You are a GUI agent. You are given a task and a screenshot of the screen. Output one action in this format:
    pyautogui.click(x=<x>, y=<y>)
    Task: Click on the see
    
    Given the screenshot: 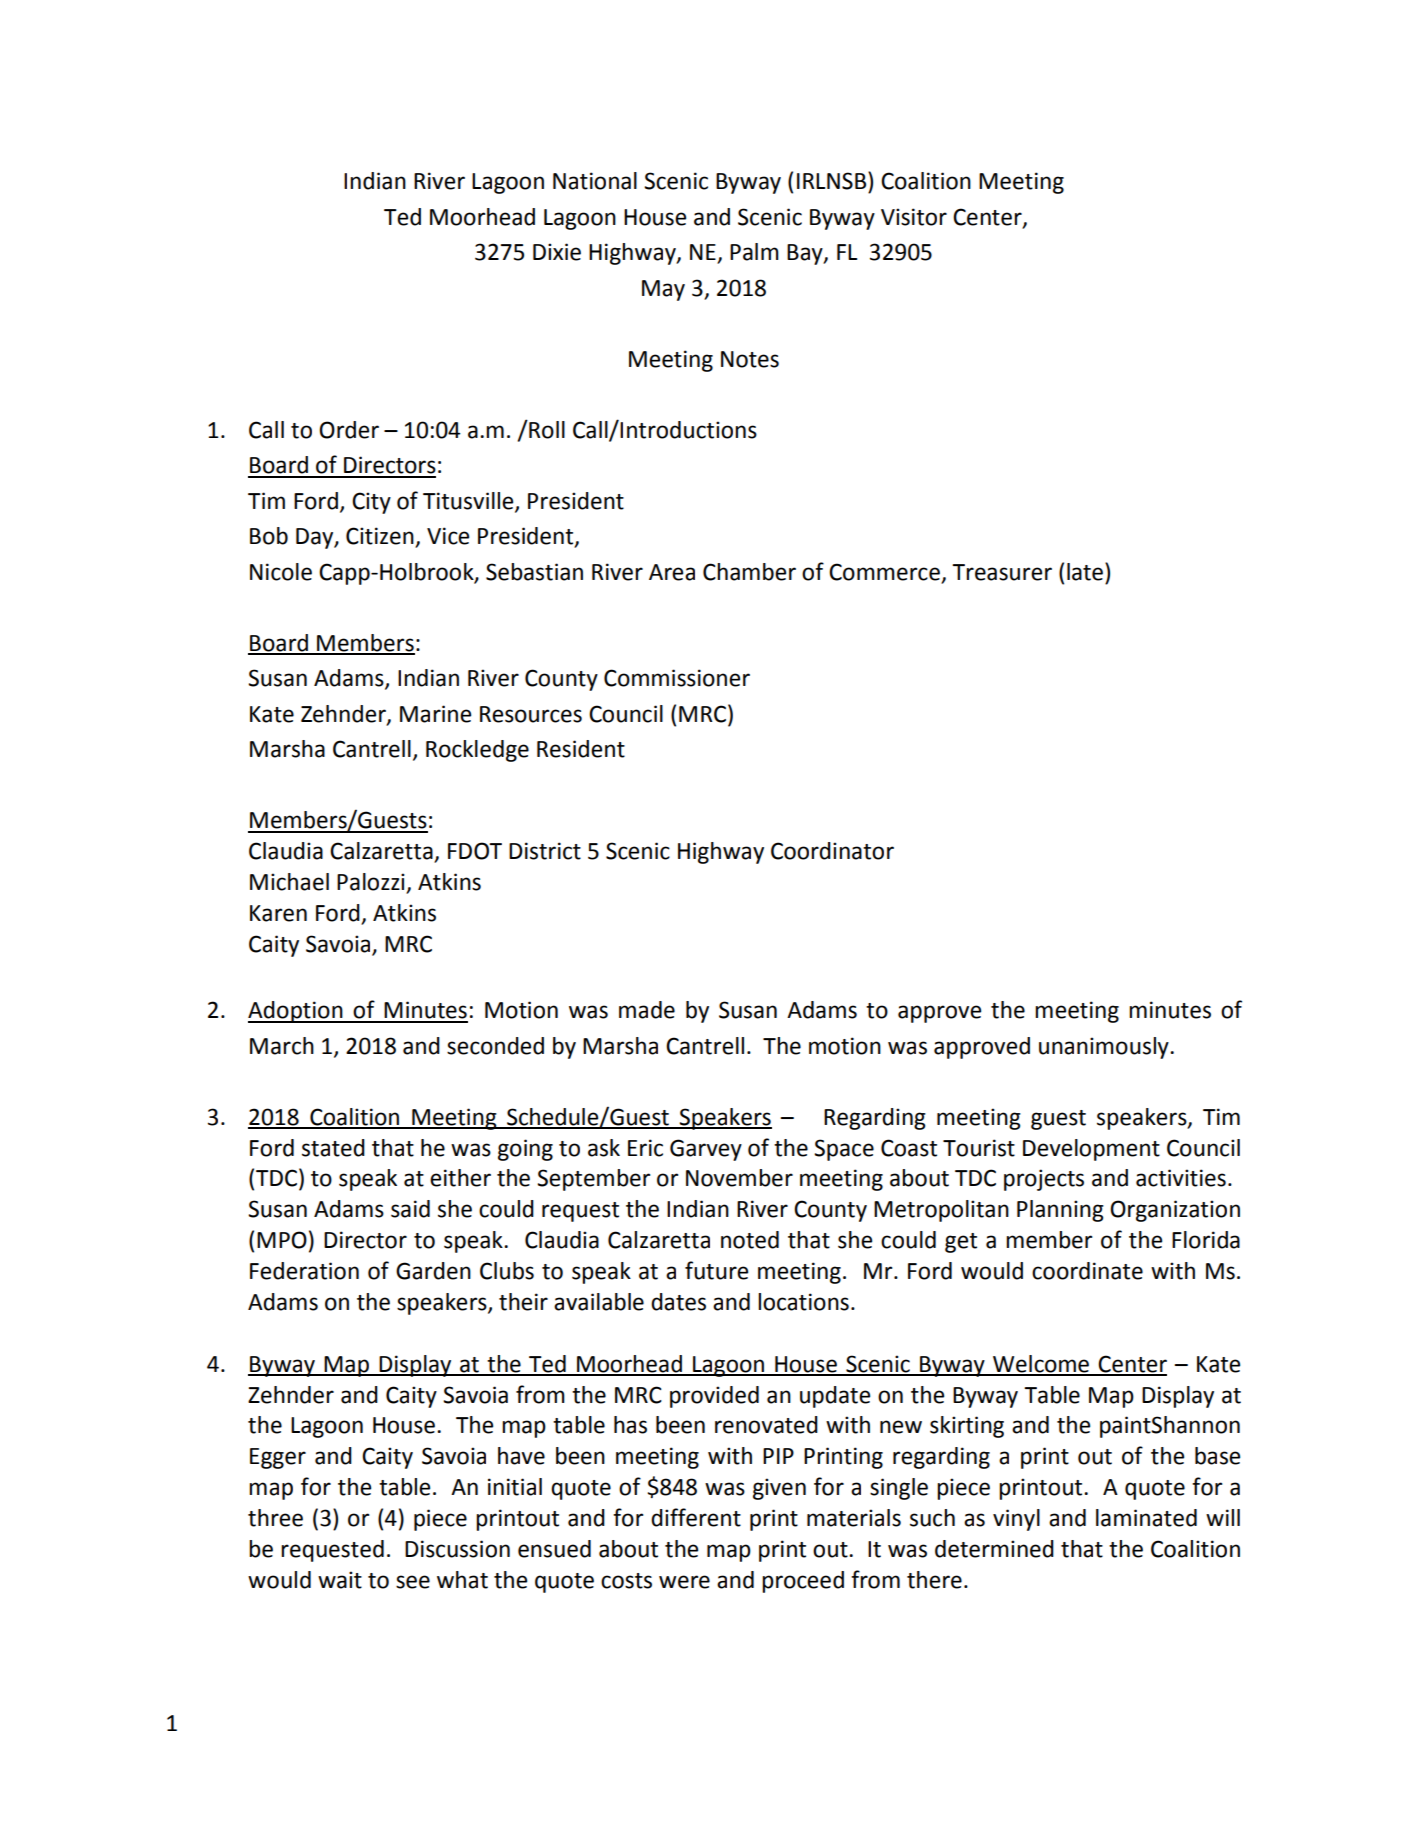 What is the action you would take?
    pyautogui.click(x=413, y=1582)
